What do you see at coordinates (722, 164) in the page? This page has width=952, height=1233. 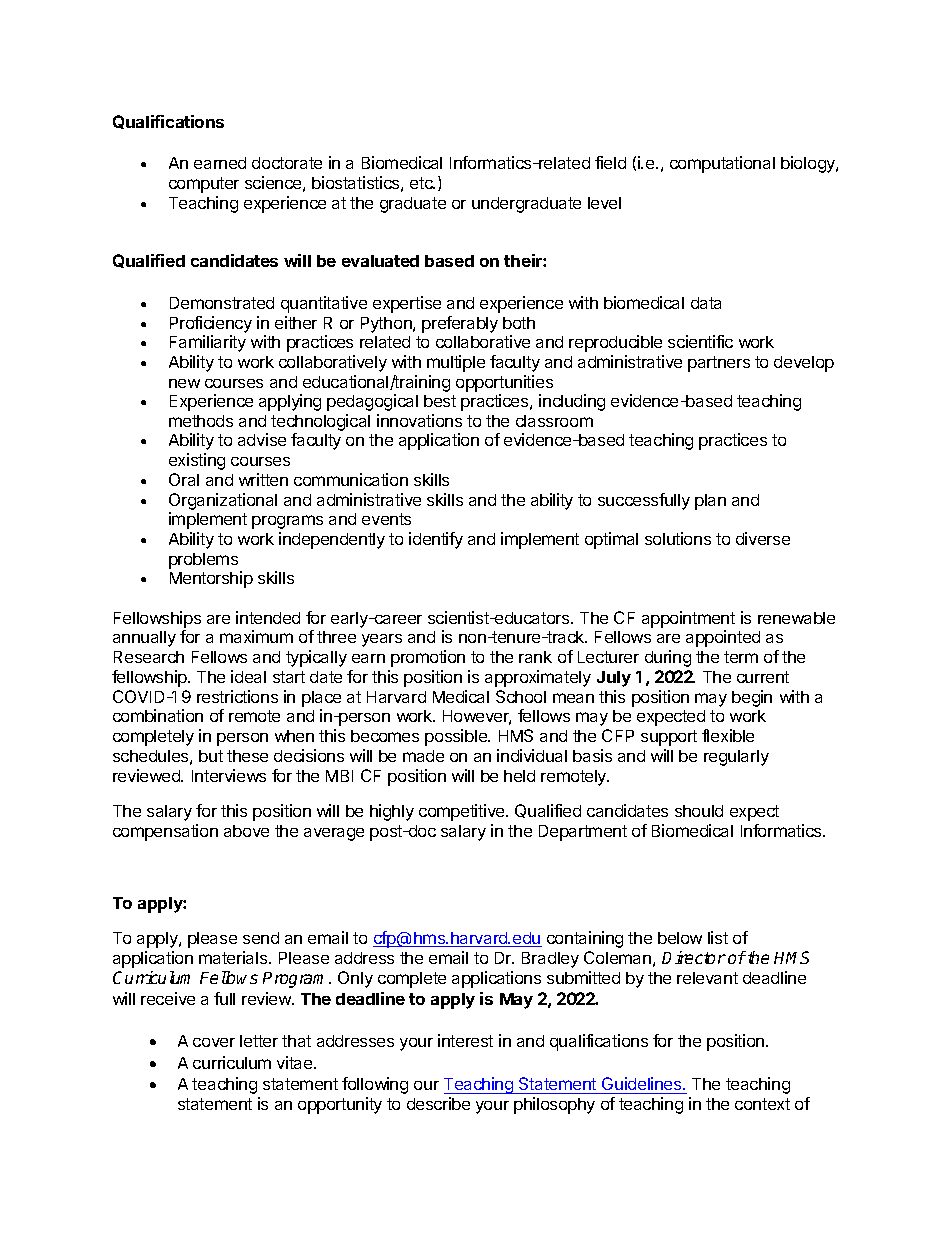 I see `computational` at bounding box center [722, 164].
